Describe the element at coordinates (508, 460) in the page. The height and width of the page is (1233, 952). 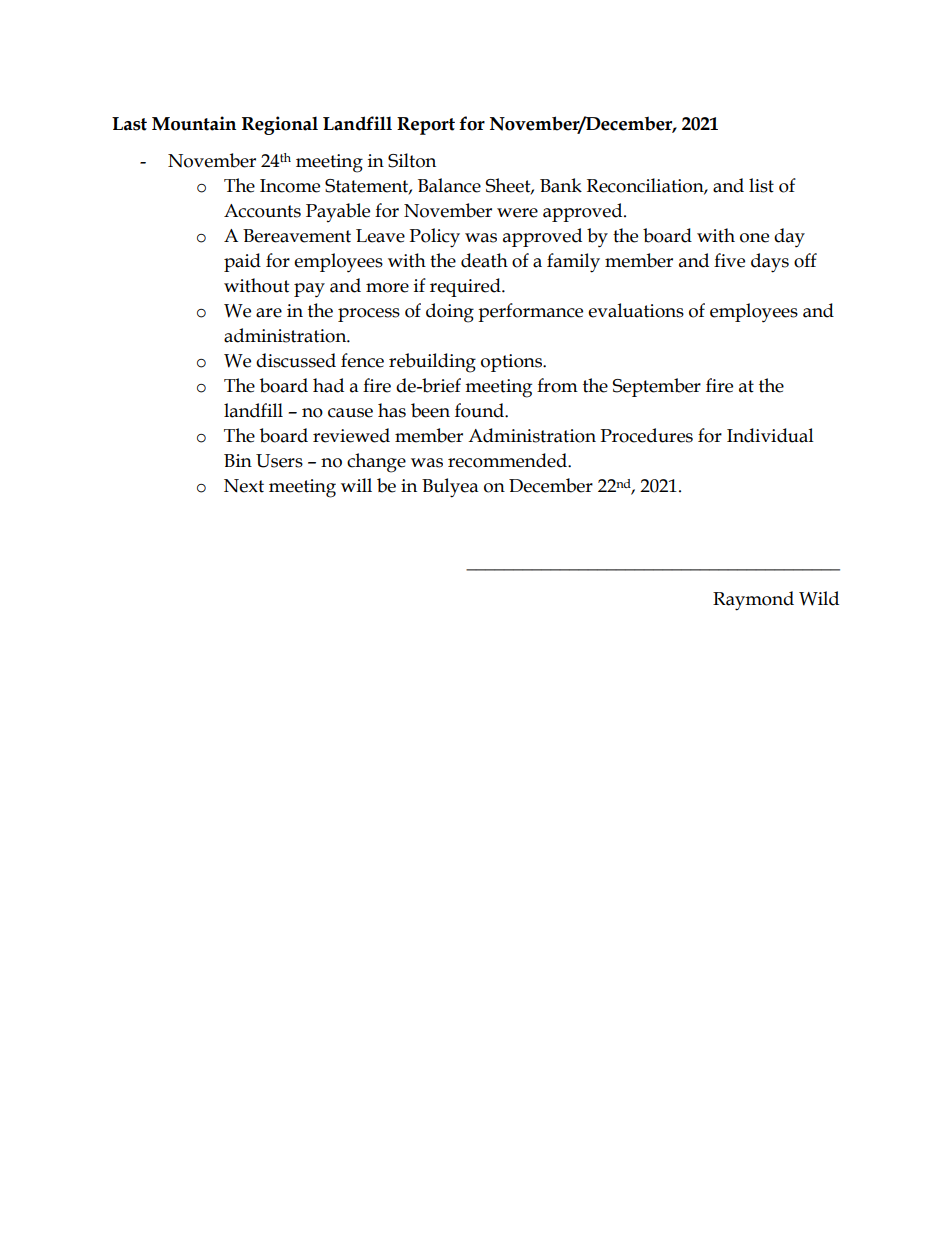
I see `recommended` at that location.
